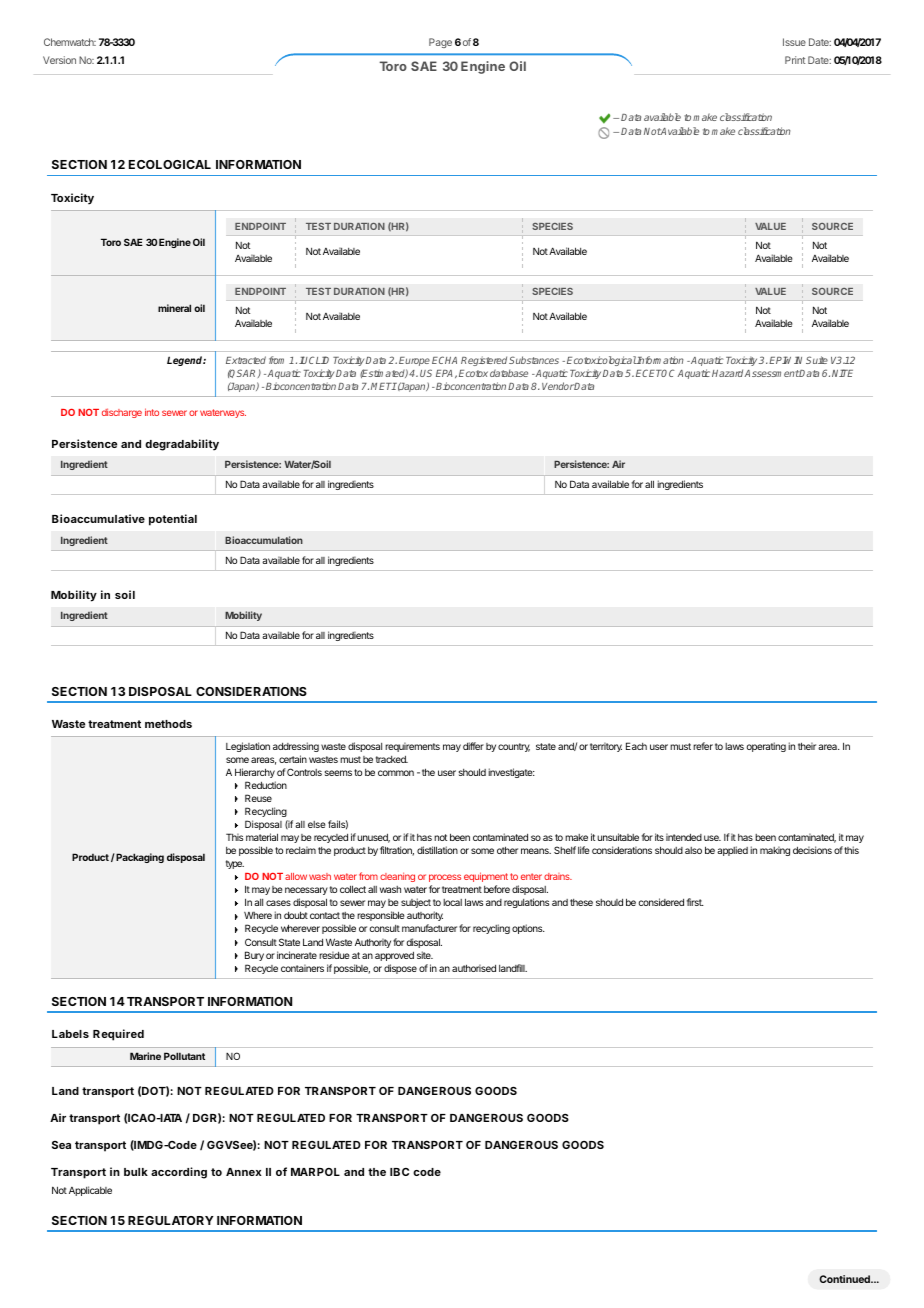 Image resolution: width=924 pixels, height=1308 pixels. I want to click on into, so click(152, 412).
